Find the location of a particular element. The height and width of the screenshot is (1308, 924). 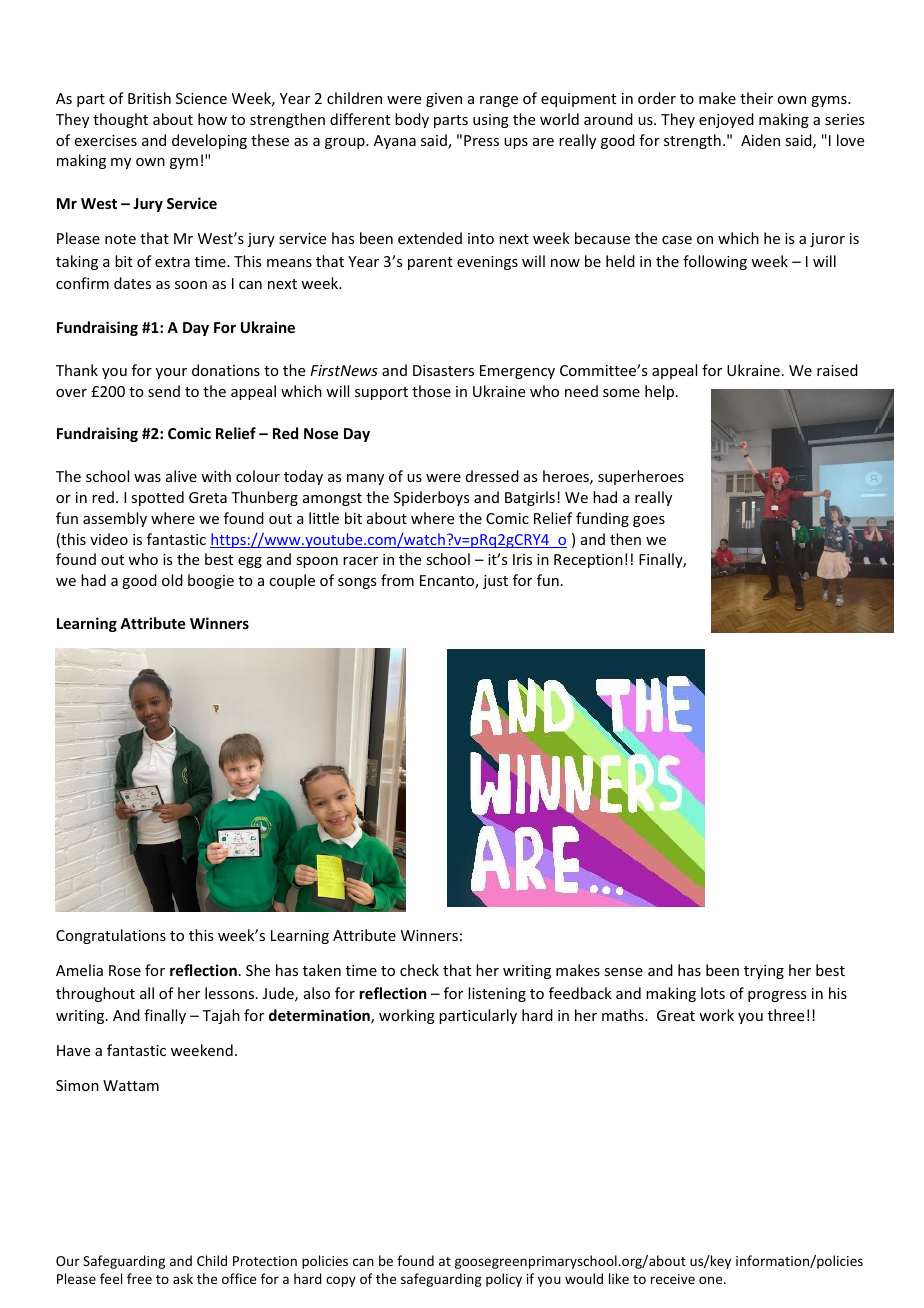

Reception is located at coordinates (588, 561).
